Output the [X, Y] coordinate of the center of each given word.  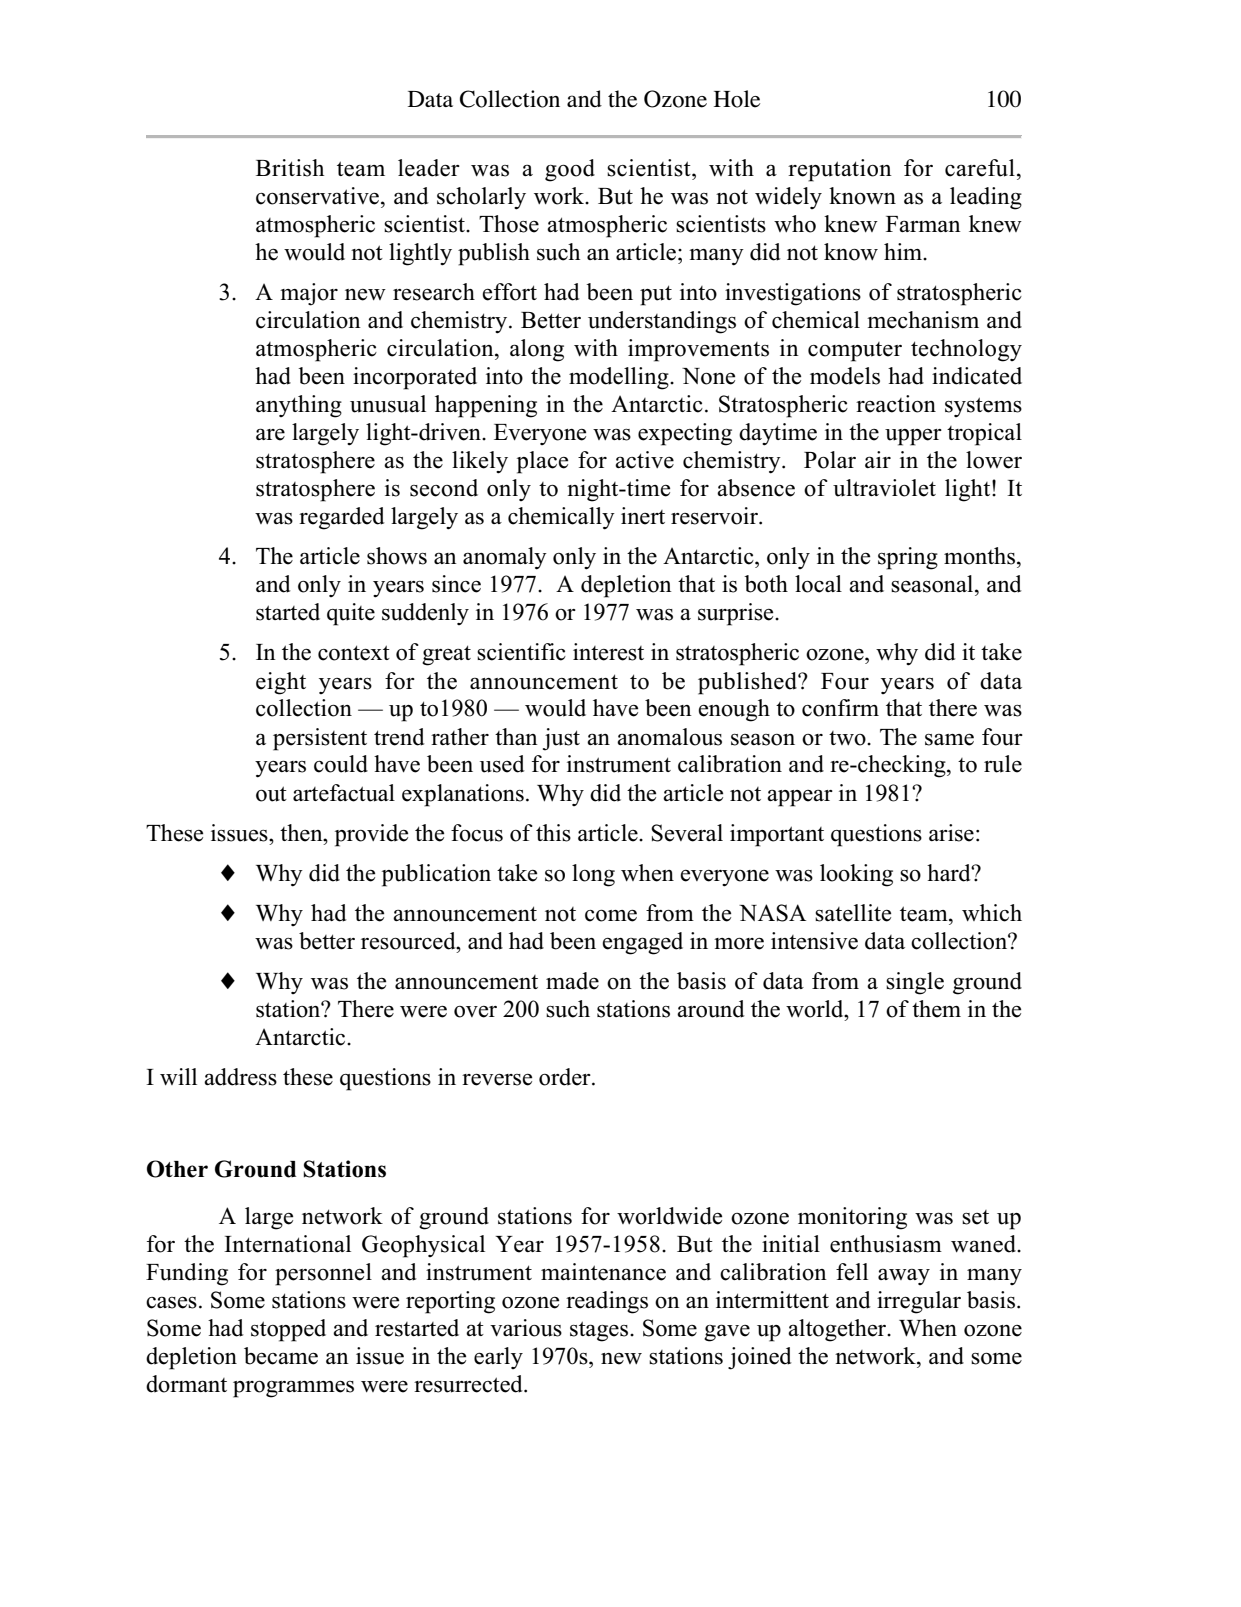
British [290, 168]
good [570, 170]
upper [913, 437]
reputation [840, 170]
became [281, 1356]
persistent [320, 739]
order [566, 1077]
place [542, 462]
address [240, 1077]
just [561, 739]
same [949, 739]
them [936, 1009]
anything [299, 406]
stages [600, 1331]
